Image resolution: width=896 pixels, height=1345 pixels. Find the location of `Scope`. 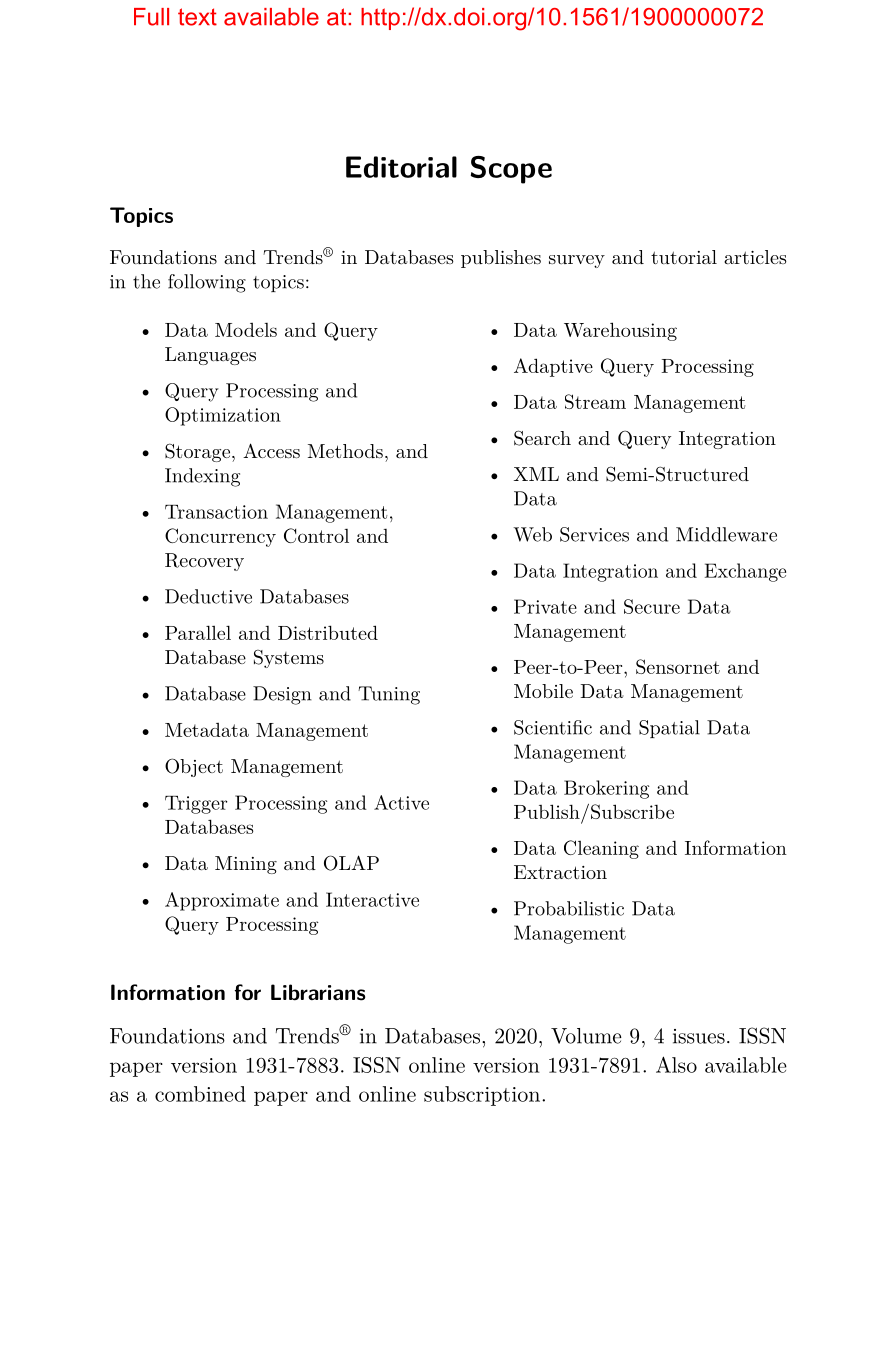

Scope is located at coordinates (511, 170).
